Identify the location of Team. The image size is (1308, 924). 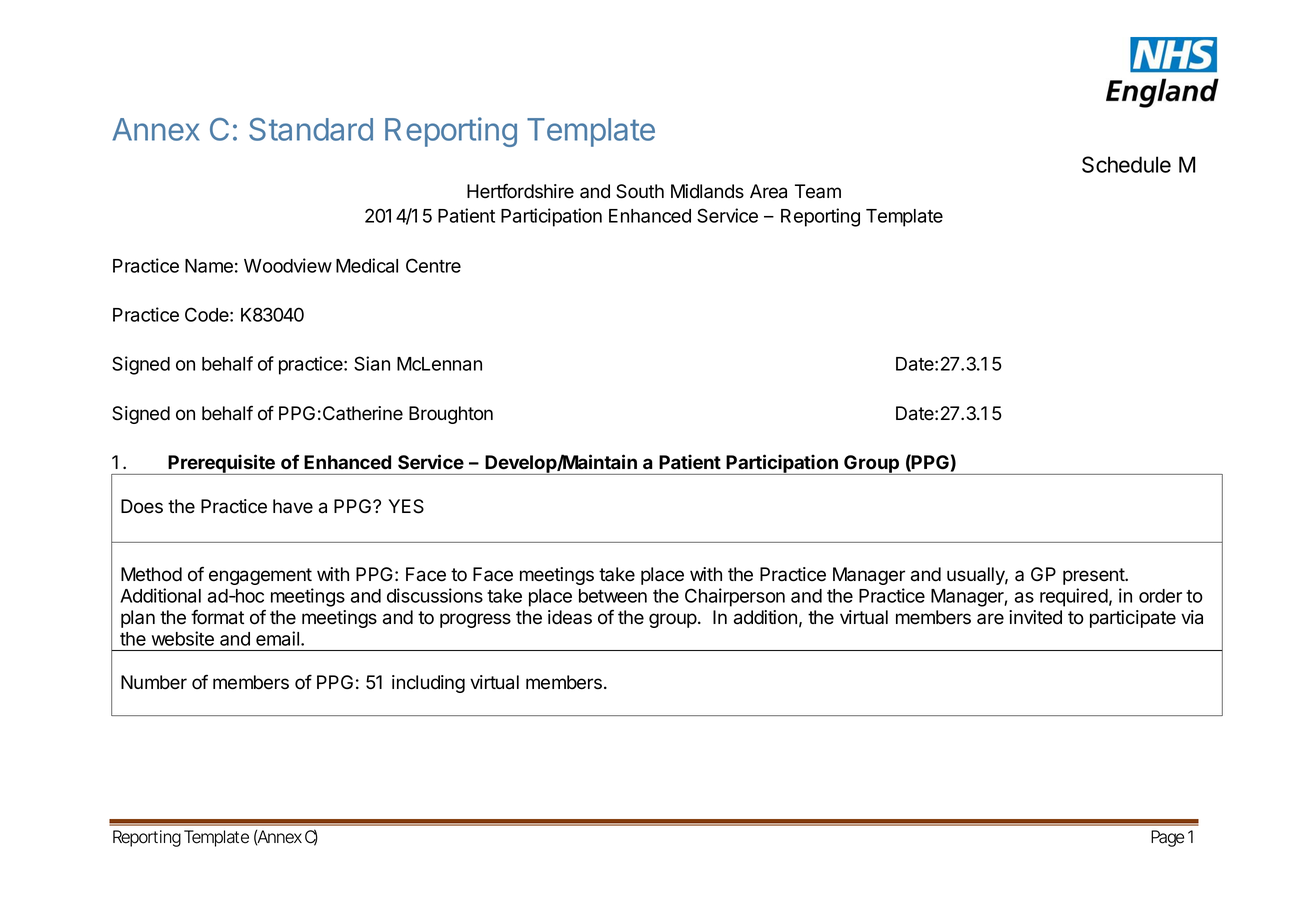
(818, 191).
